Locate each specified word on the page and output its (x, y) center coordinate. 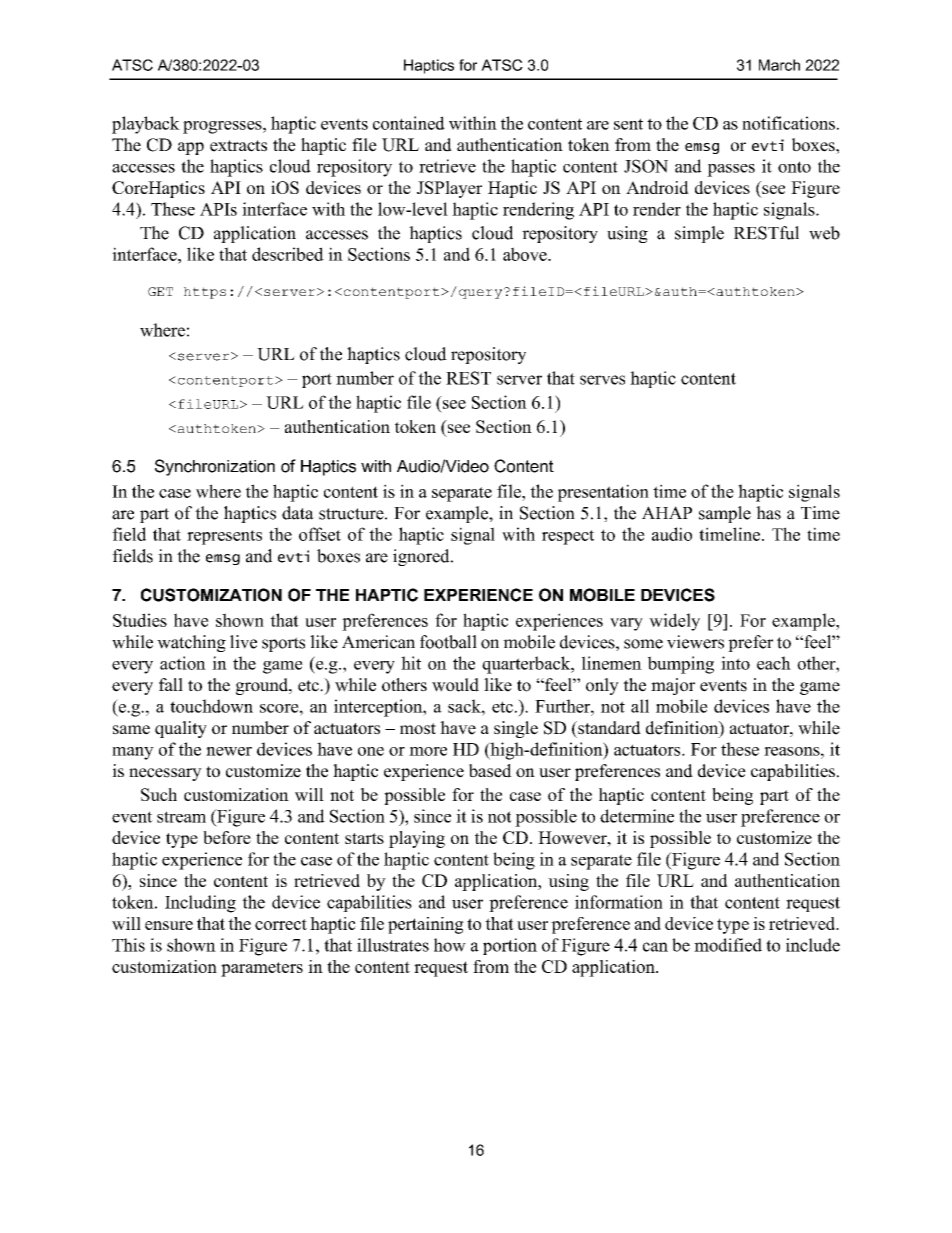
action (183, 663)
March (779, 65)
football (448, 642)
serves (602, 380)
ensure (169, 925)
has (768, 513)
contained (409, 123)
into (735, 663)
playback (146, 125)
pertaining (426, 925)
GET (160, 291)
